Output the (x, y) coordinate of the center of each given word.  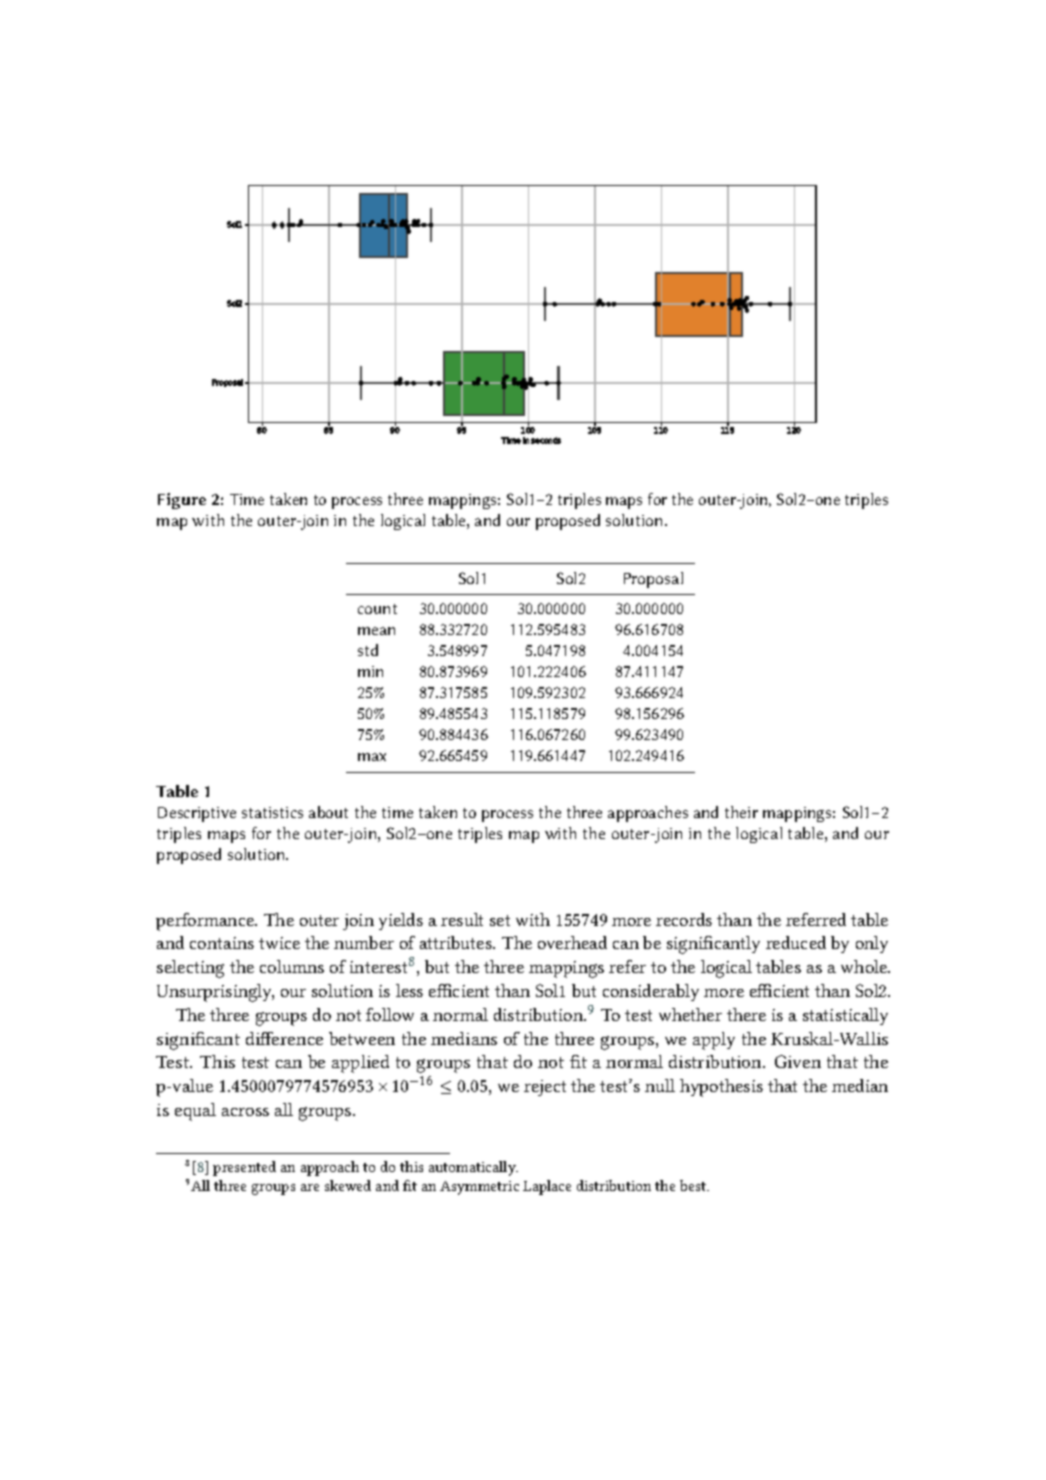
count (377, 609)
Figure (182, 501)
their (741, 812)
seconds (546, 440)
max (372, 757)
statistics (272, 812)
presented (244, 1168)
